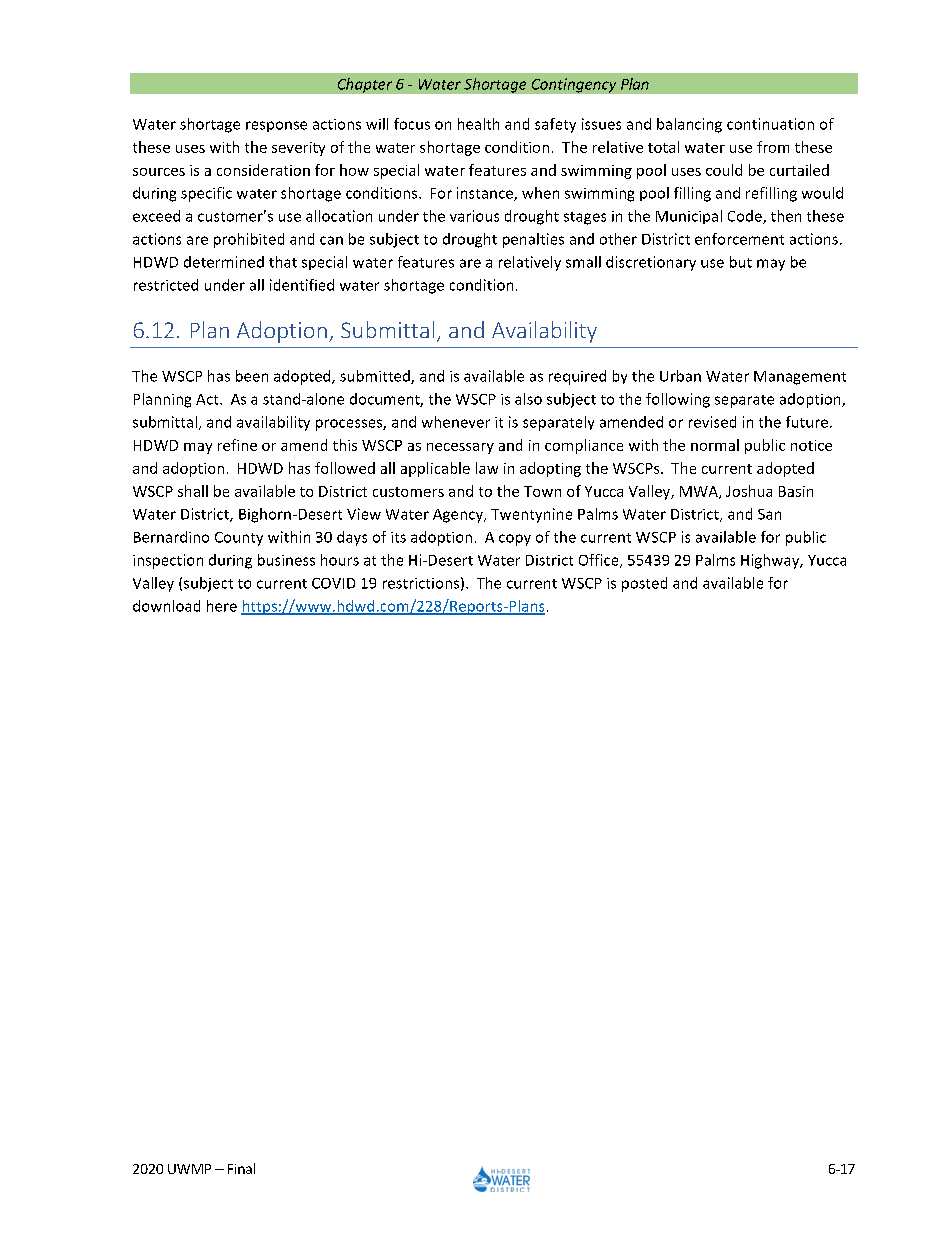 The height and width of the page is (1233, 952). Describe the element at coordinates (222, 606) in the page. I see `here` at that location.
